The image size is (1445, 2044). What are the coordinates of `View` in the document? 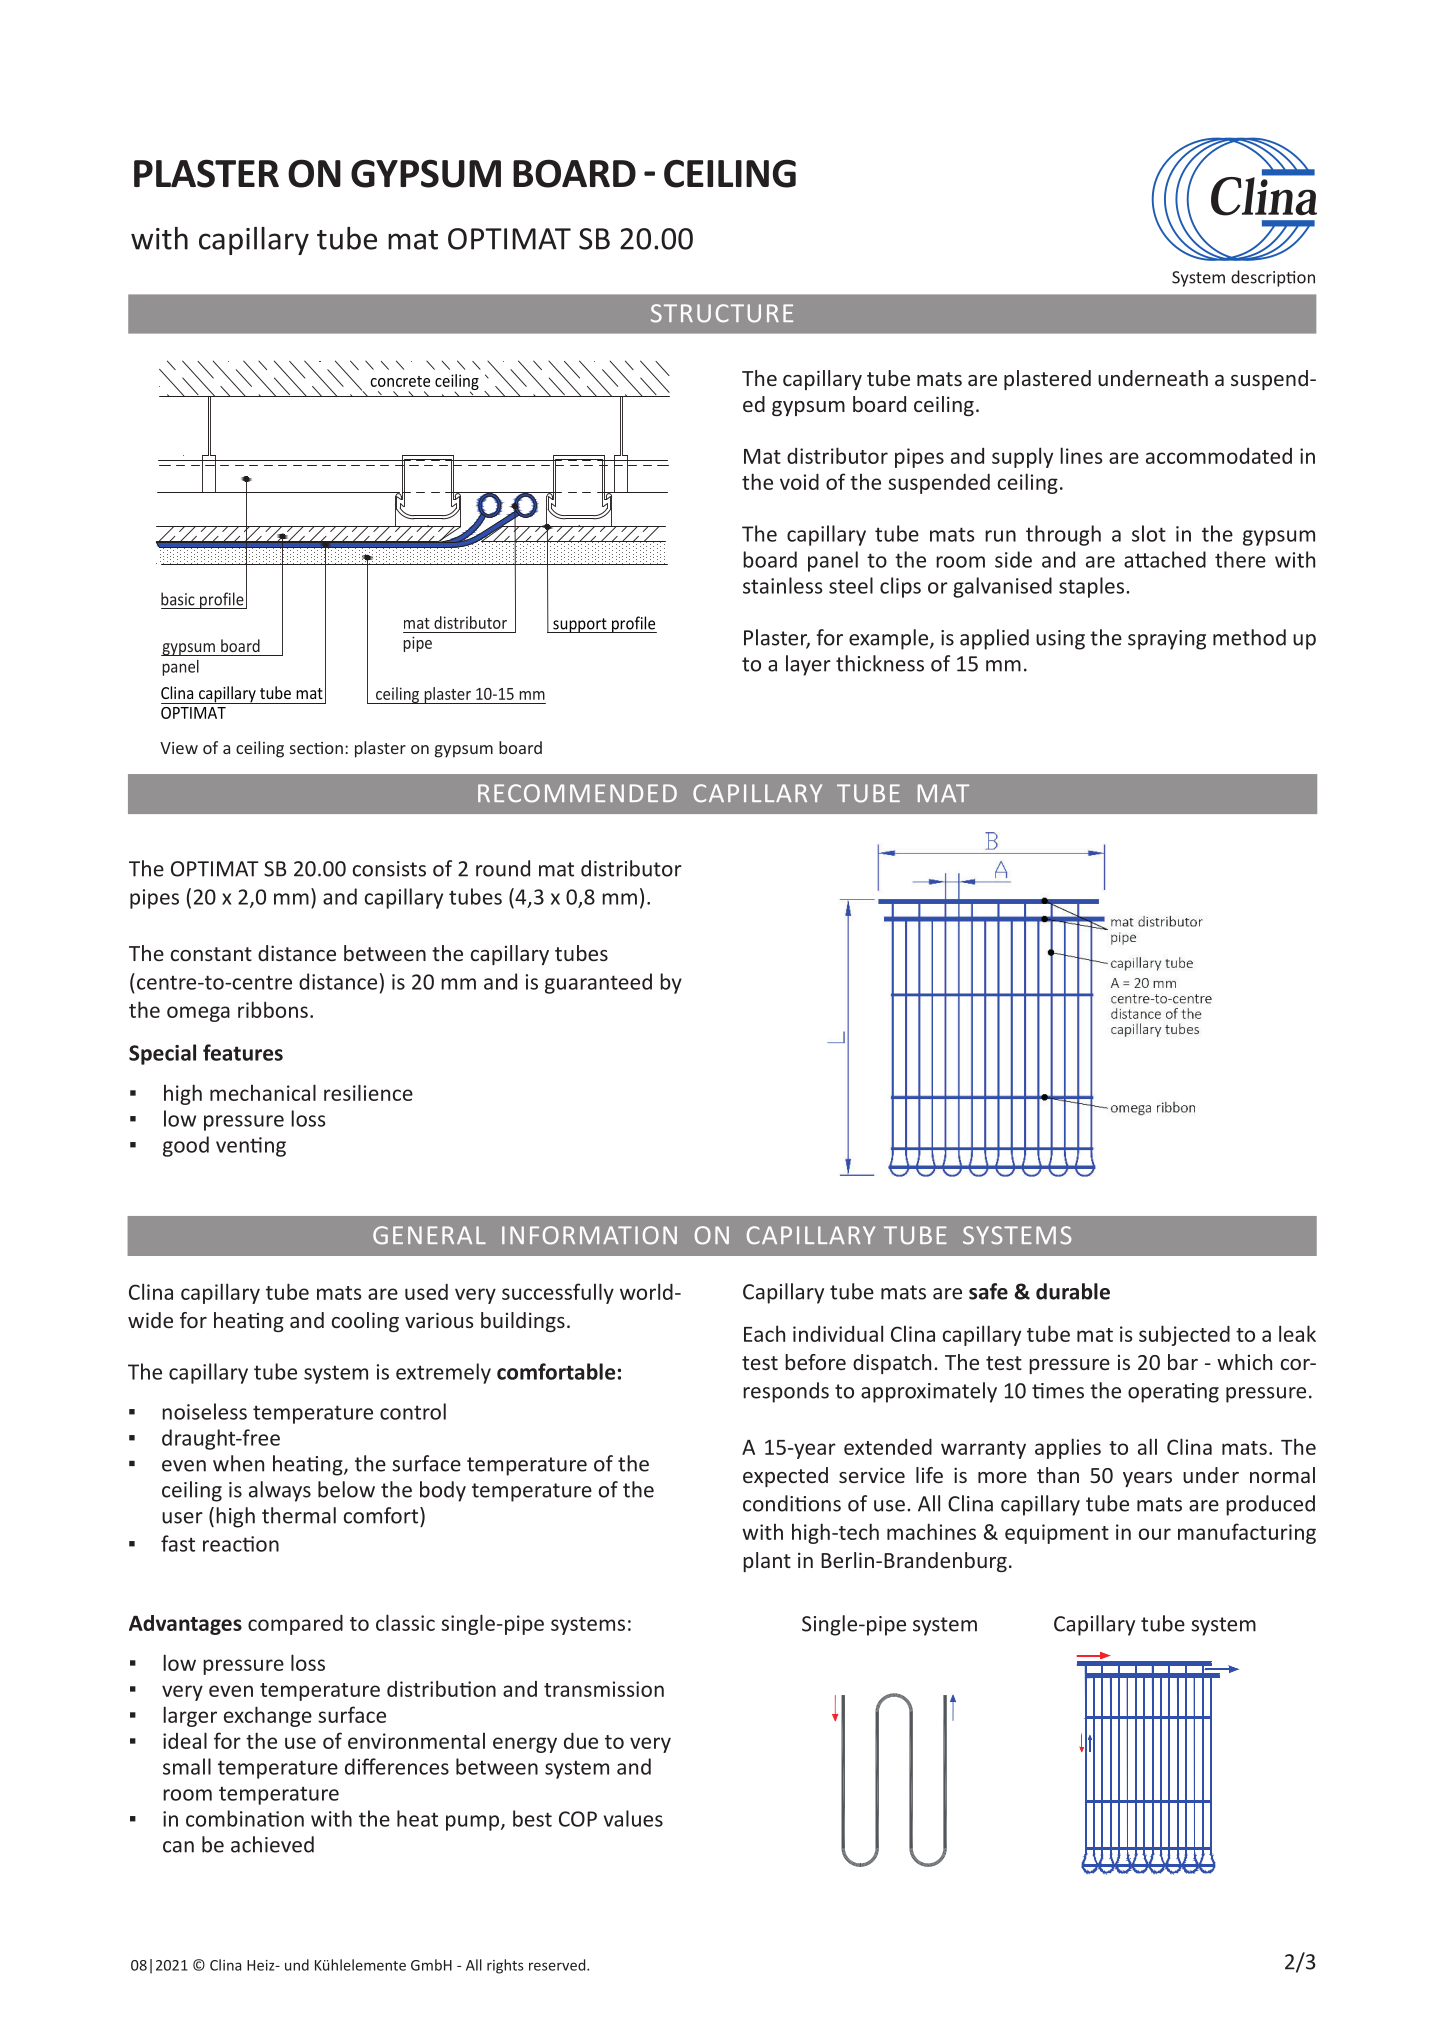 It's located at (179, 748).
